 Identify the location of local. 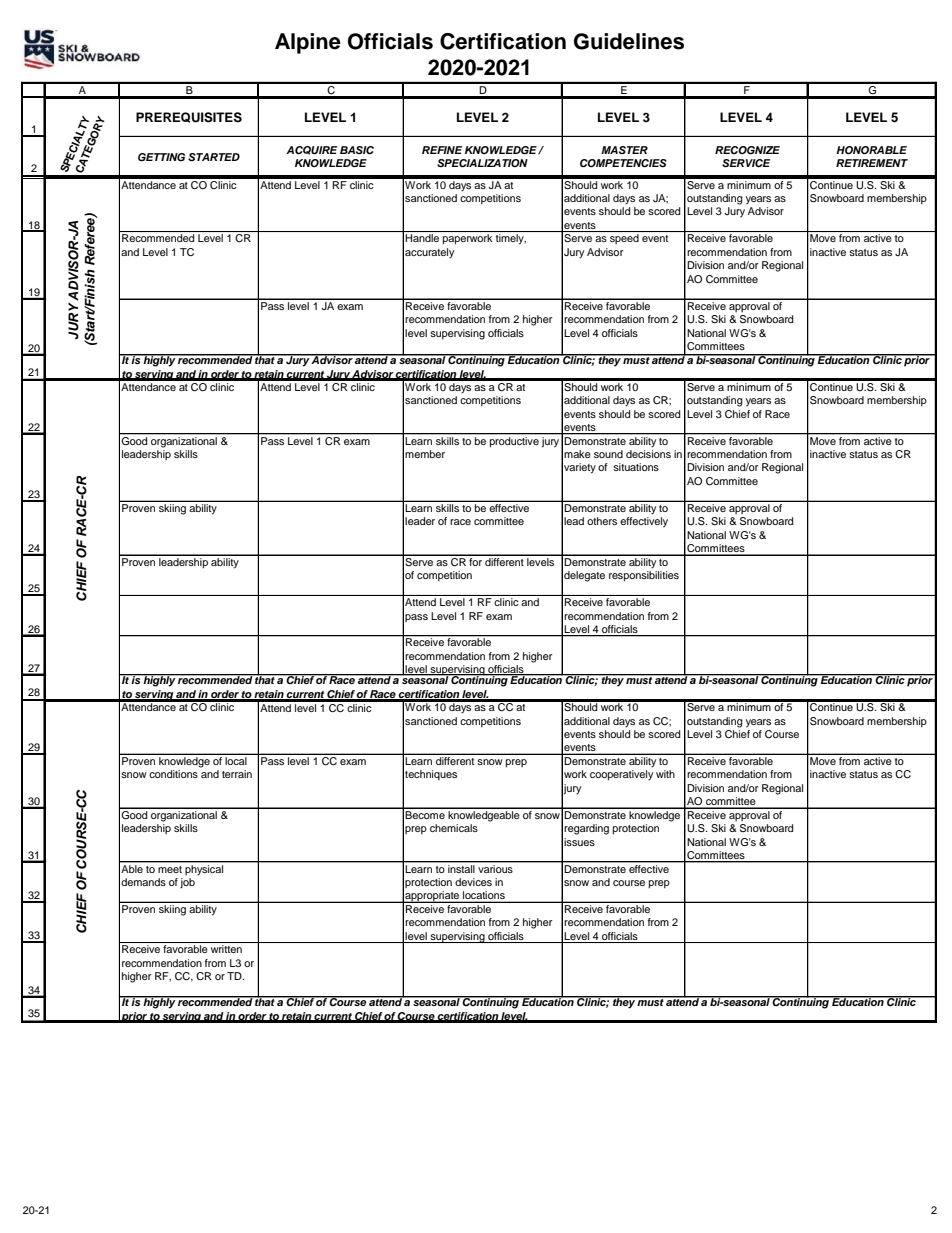
(236, 761).
